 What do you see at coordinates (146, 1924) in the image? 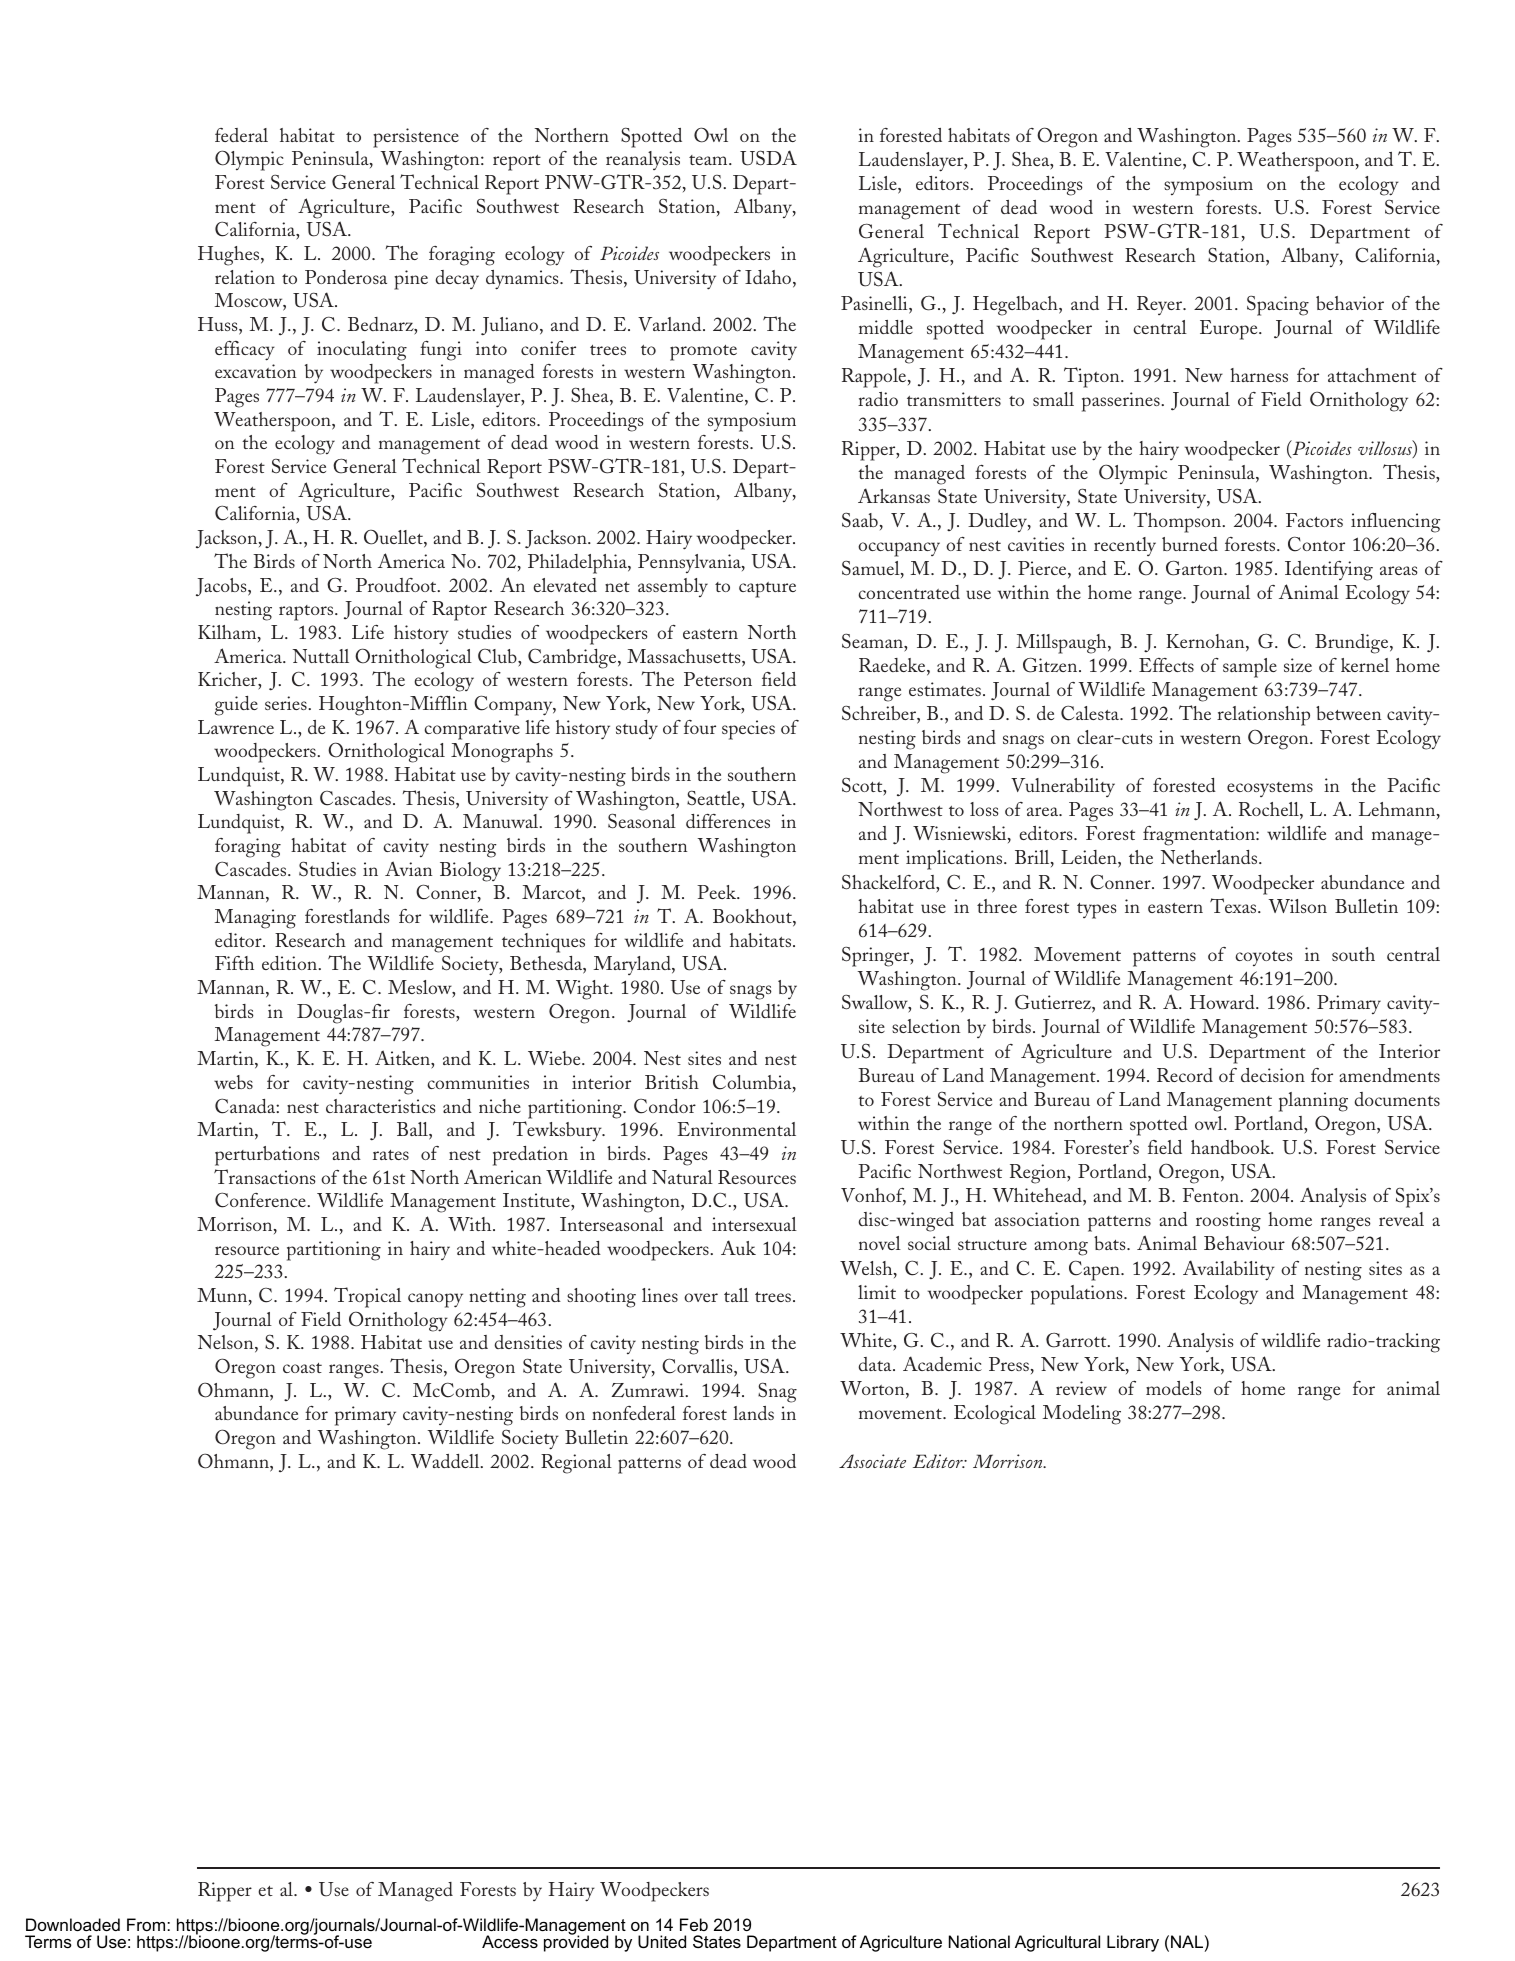
I see `From` at bounding box center [146, 1924].
